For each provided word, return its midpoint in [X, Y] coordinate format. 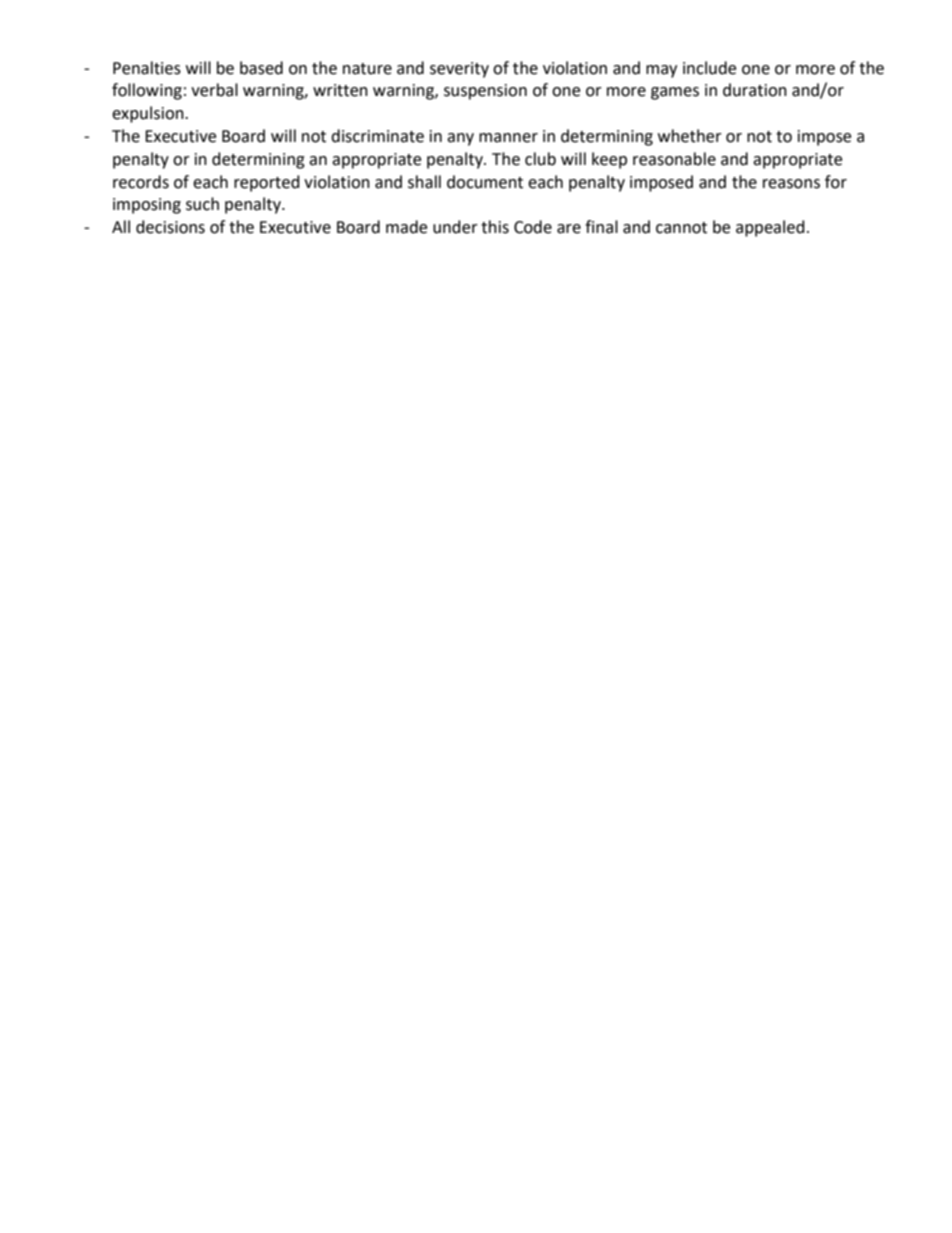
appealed [770, 228]
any [460, 139]
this [495, 227]
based [261, 68]
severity [459, 70]
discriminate [377, 136]
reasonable [674, 159]
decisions [170, 227]
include [709, 68]
